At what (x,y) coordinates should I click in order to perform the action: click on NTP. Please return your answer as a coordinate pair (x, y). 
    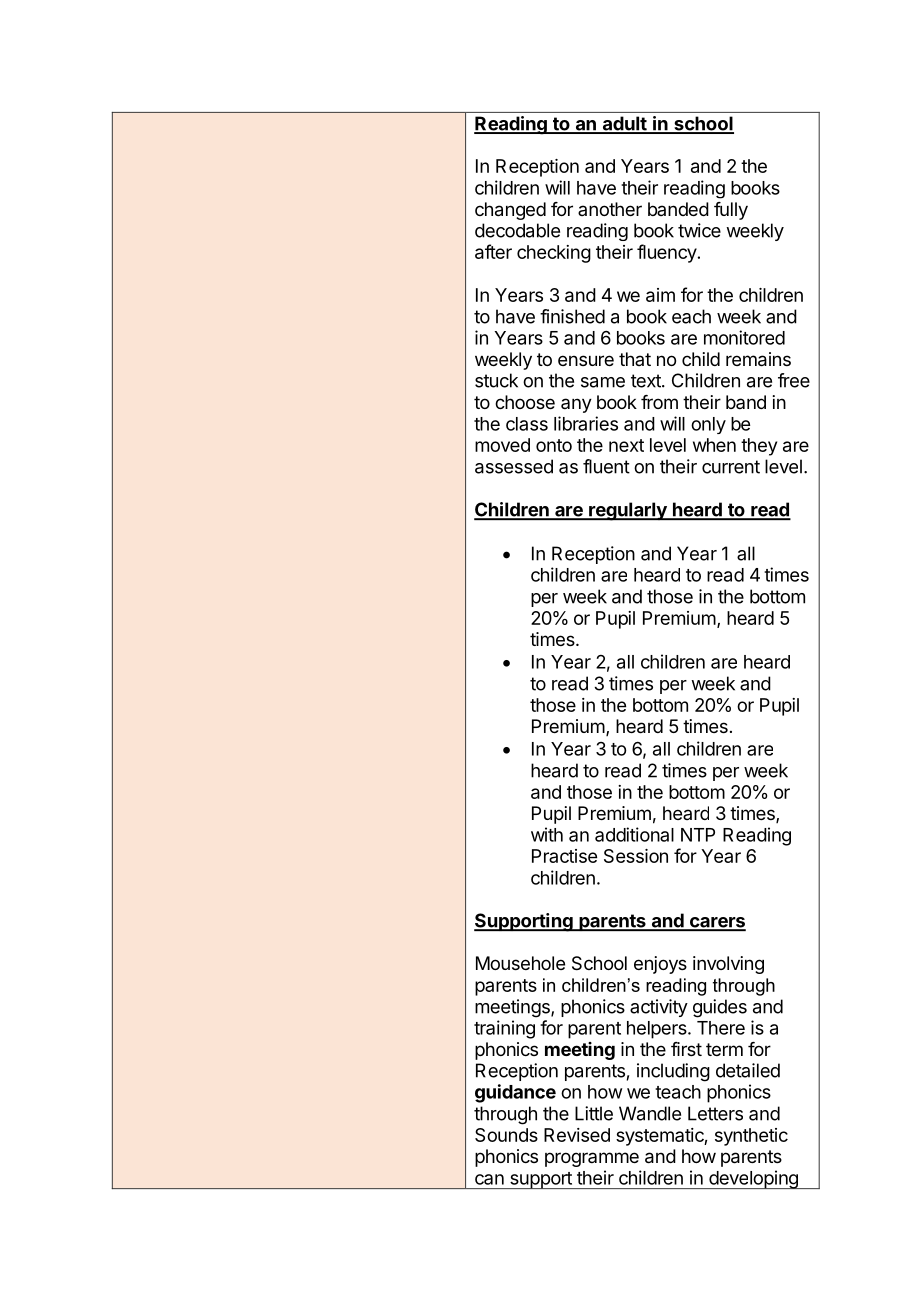
    Looking at the image, I should click on (698, 835).
